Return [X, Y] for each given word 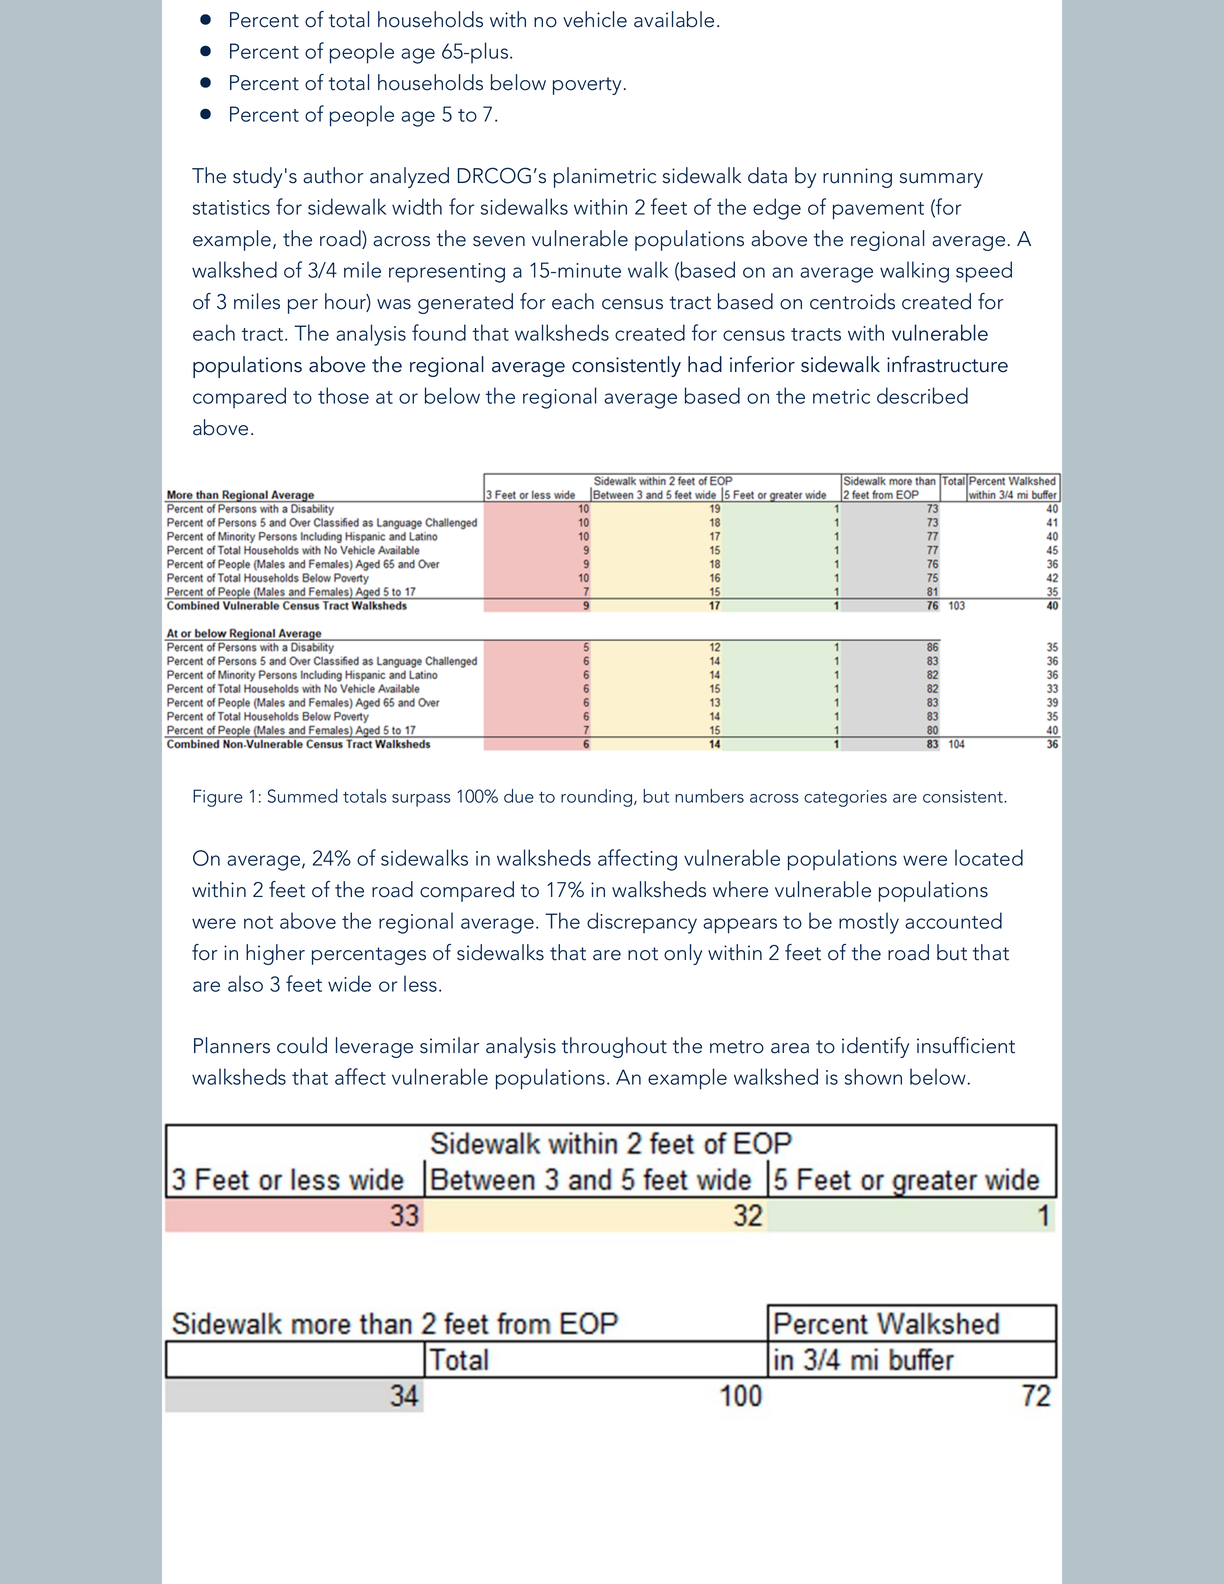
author [333, 175]
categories [845, 798]
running [857, 178]
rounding [598, 798]
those [343, 395]
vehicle [595, 19]
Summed [303, 796]
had [705, 364]
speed [984, 272]
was [394, 304]
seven [499, 241]
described [922, 395]
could [302, 1045]
